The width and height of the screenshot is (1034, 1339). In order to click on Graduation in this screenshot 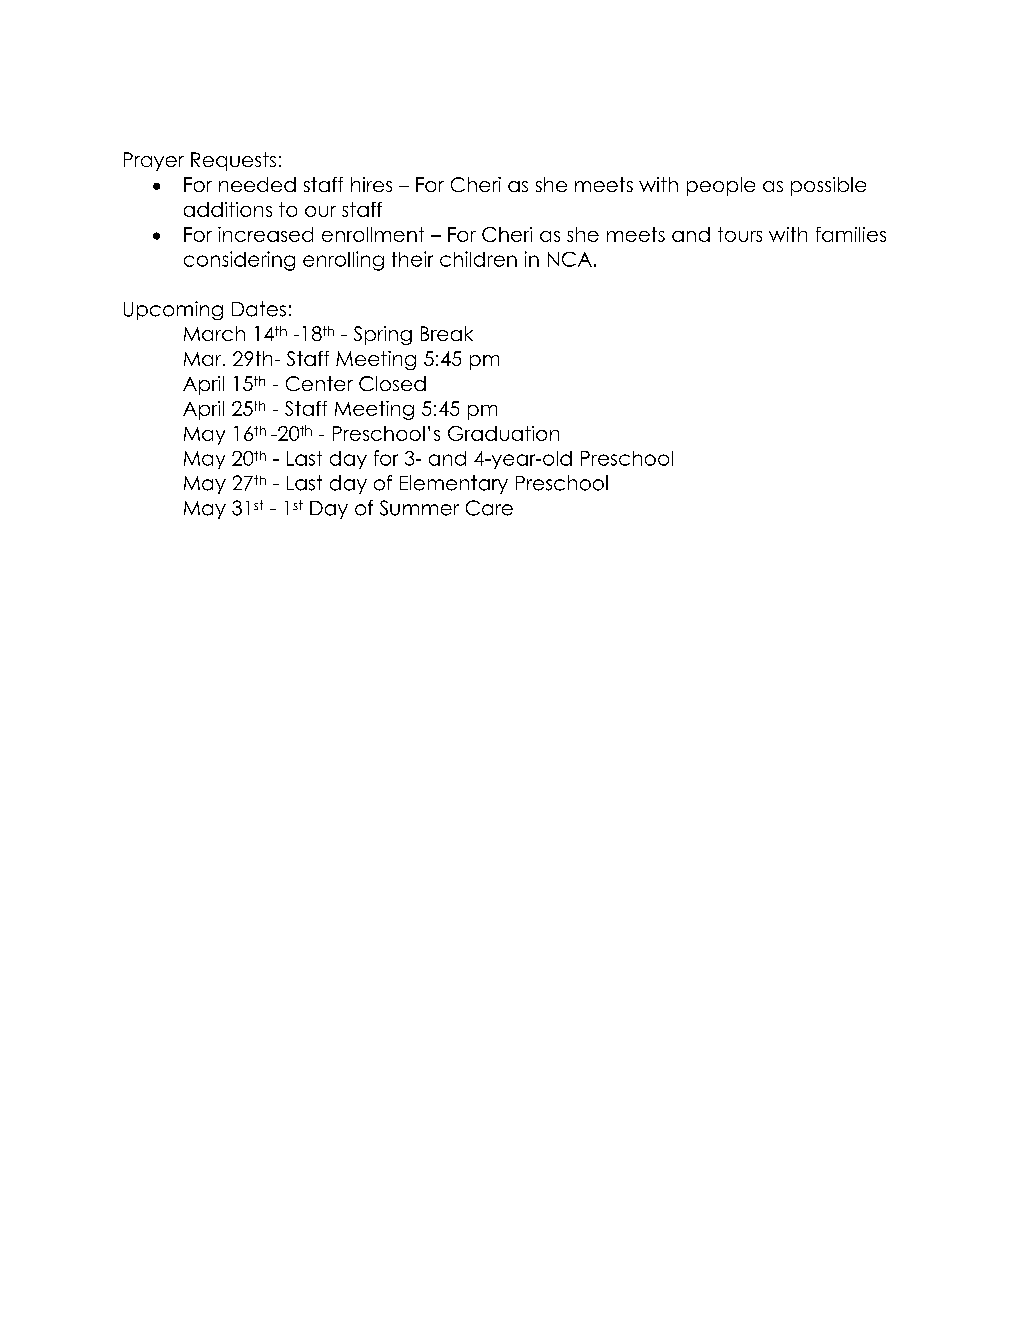, I will do `click(503, 433)`.
